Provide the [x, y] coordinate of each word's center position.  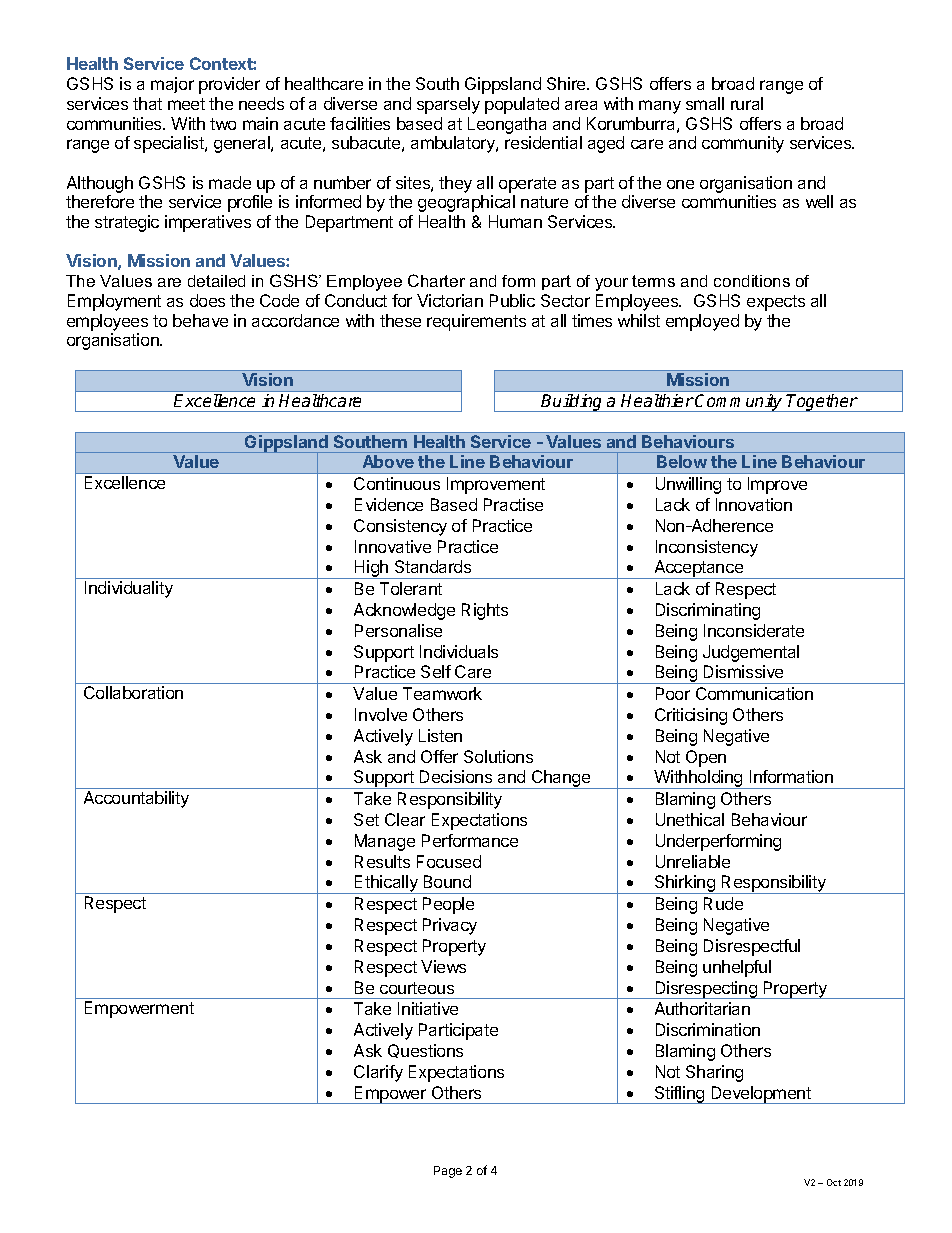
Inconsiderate [754, 630]
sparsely [448, 105]
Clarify [378, 1073]
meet [186, 104]
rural [747, 103]
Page [448, 1172]
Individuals [459, 651]
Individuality [129, 589]
